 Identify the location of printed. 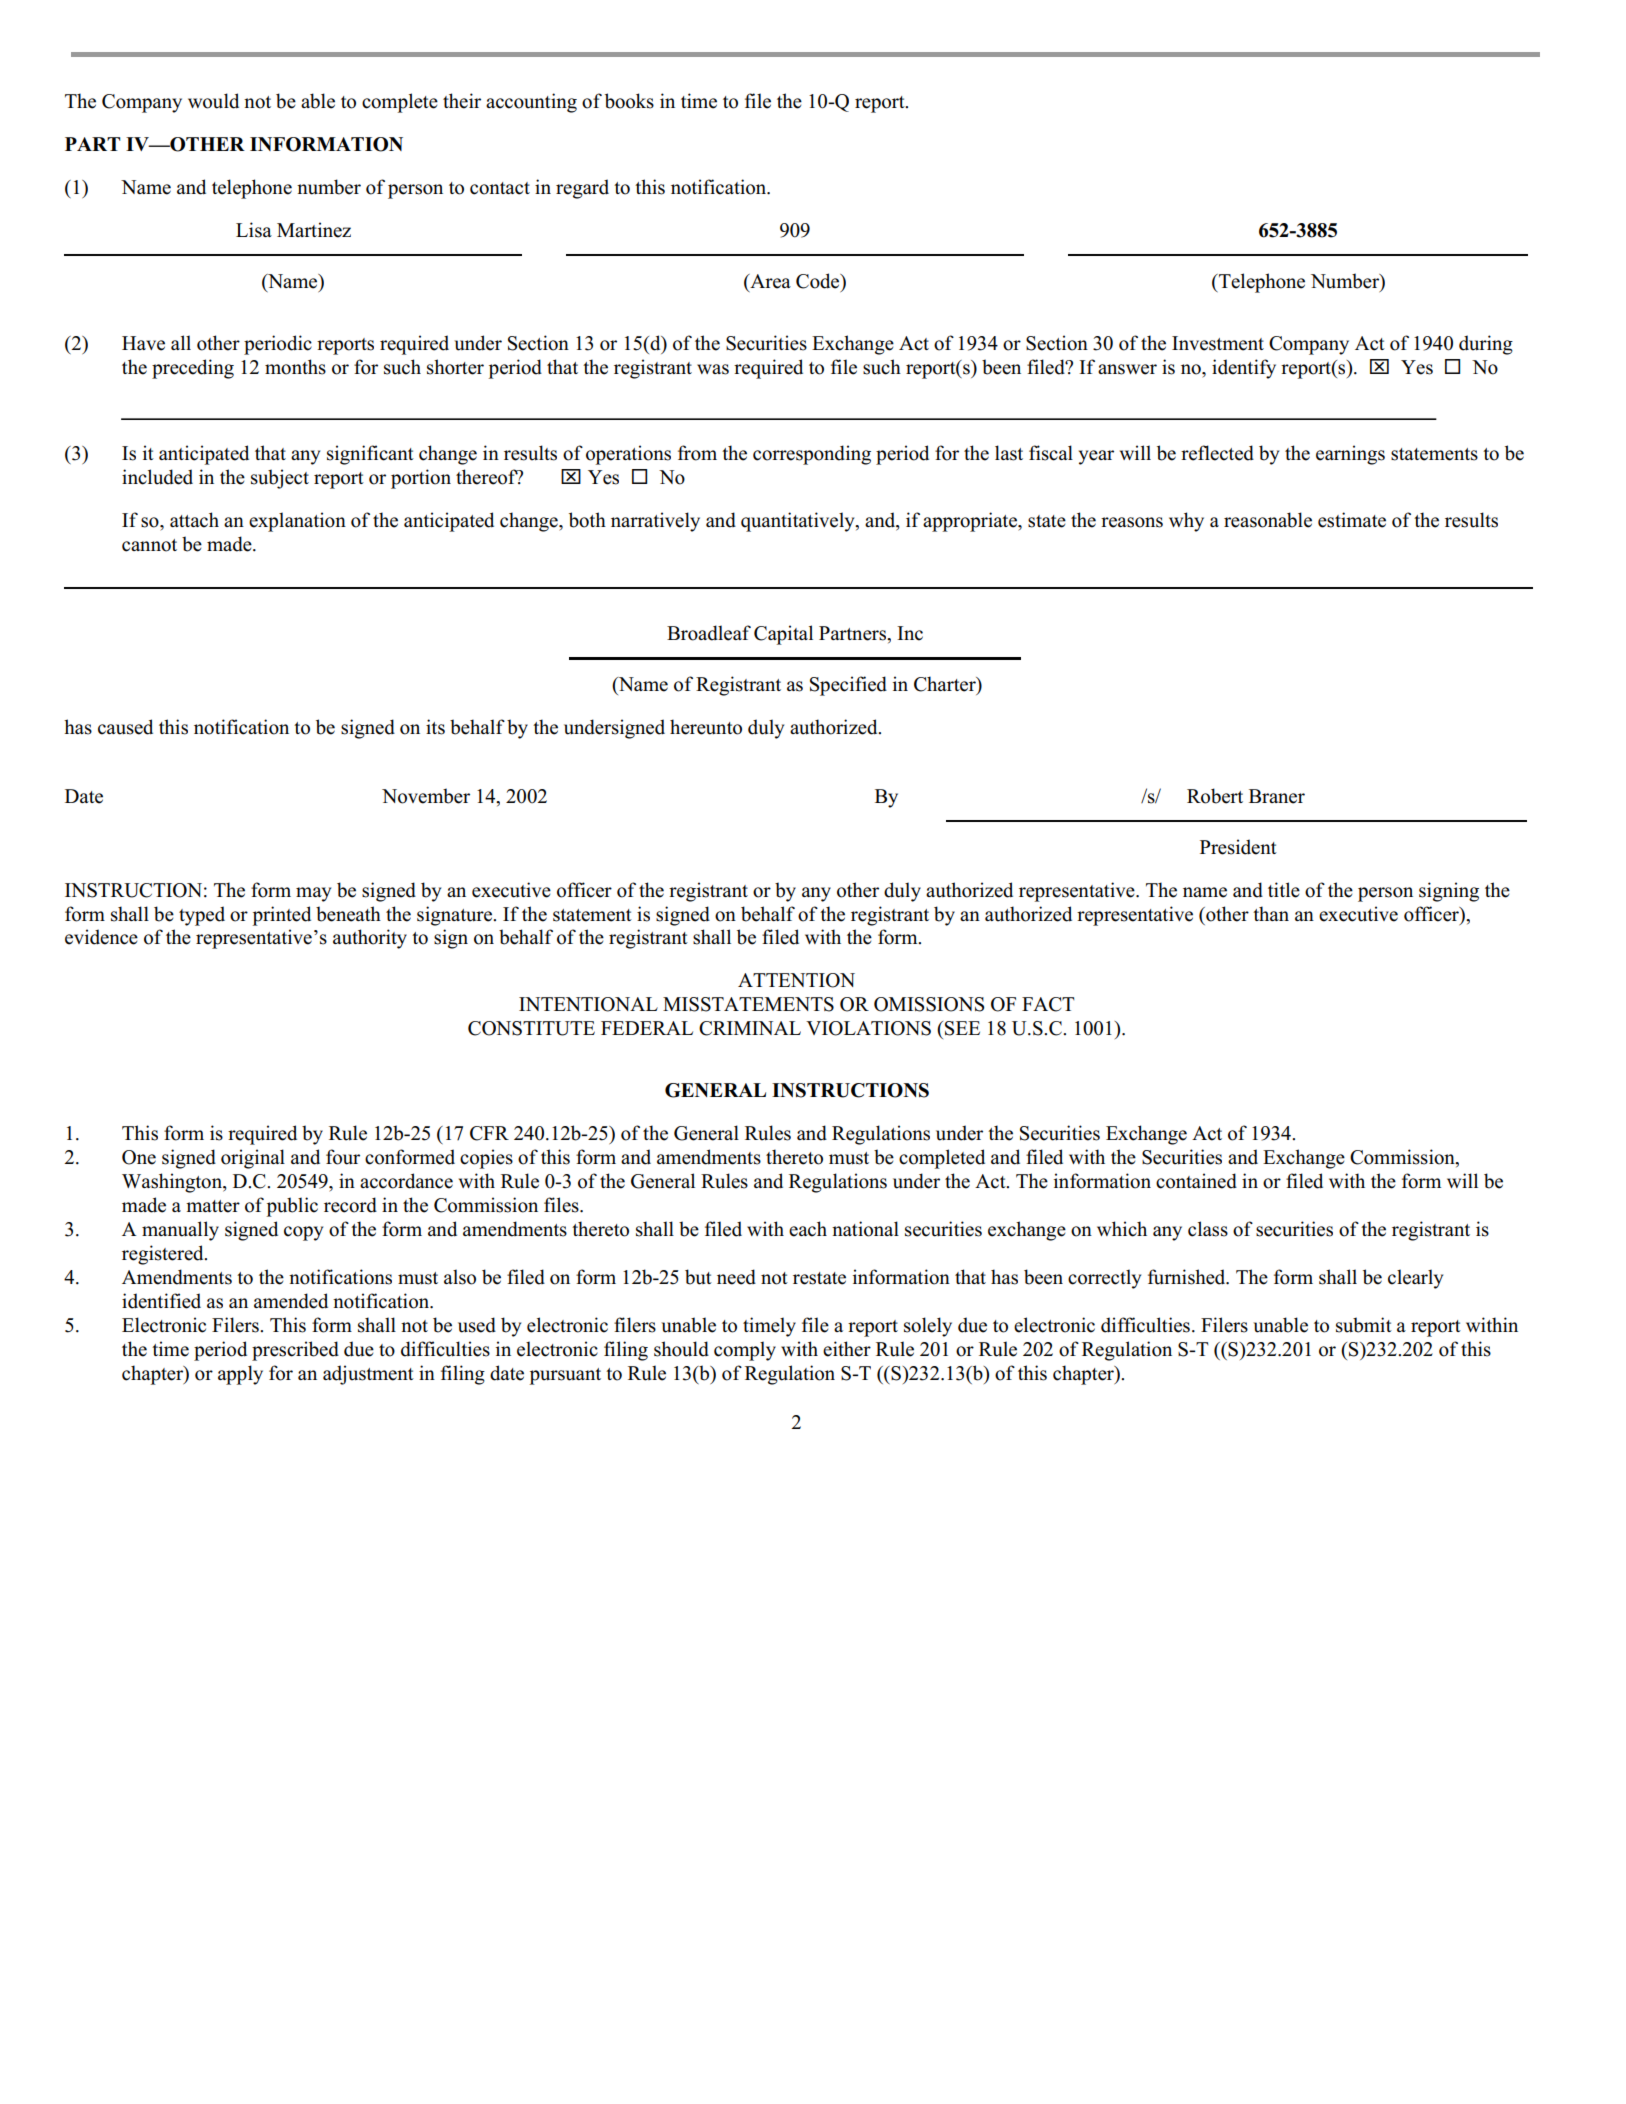
(282, 916).
